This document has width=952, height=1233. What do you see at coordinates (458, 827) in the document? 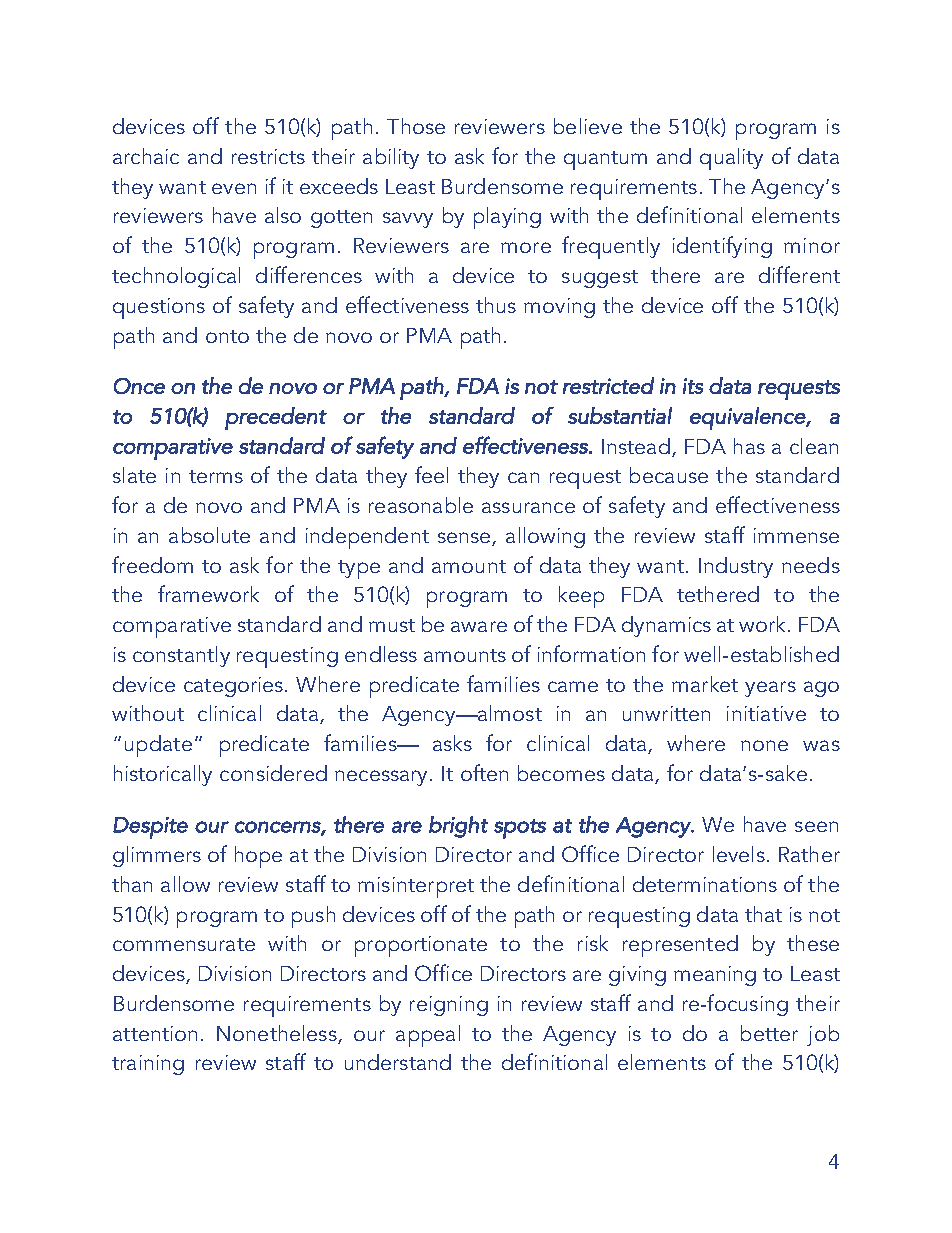
I see `bright` at bounding box center [458, 827].
